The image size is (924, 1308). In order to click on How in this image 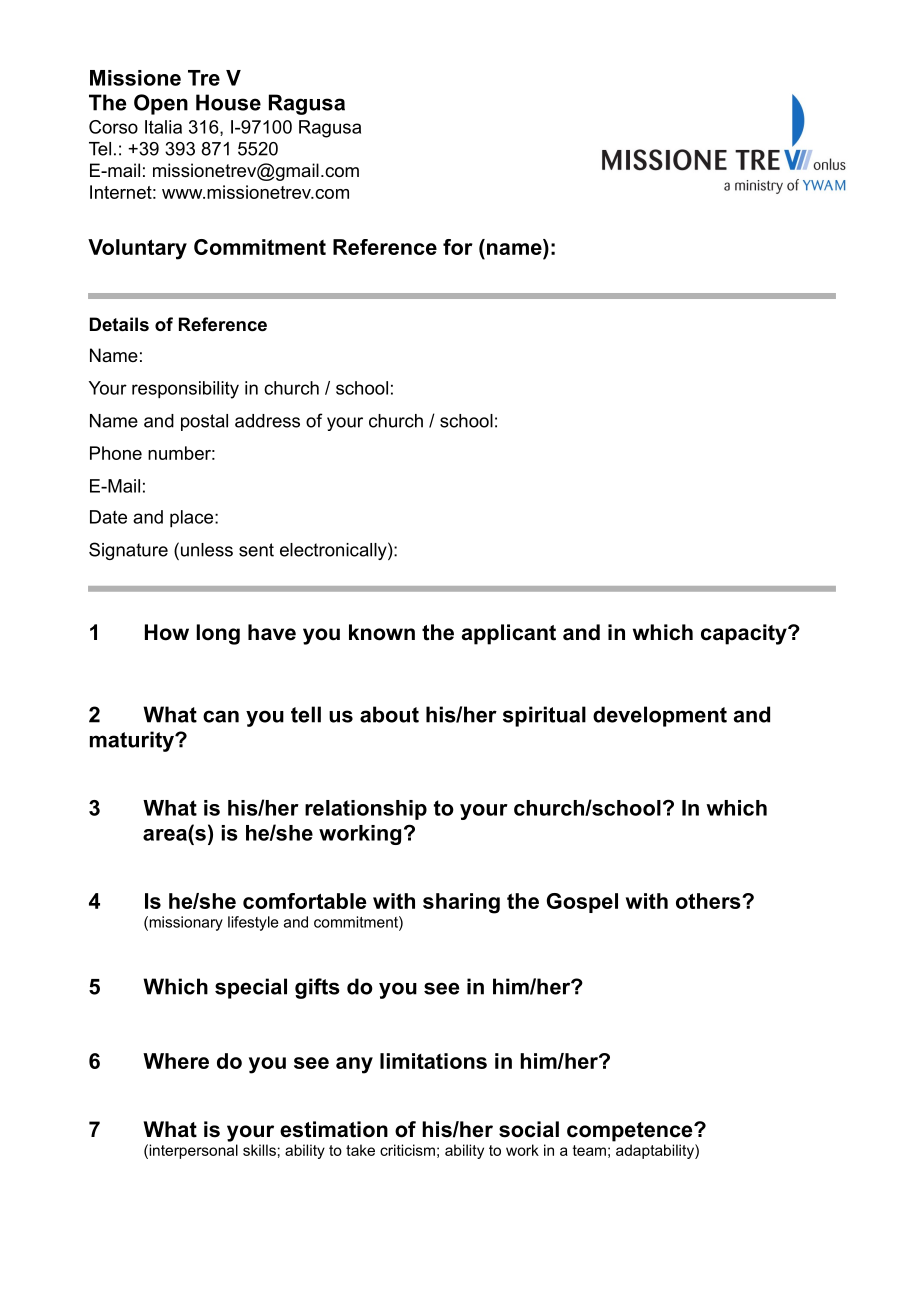, I will do `click(167, 632)`.
